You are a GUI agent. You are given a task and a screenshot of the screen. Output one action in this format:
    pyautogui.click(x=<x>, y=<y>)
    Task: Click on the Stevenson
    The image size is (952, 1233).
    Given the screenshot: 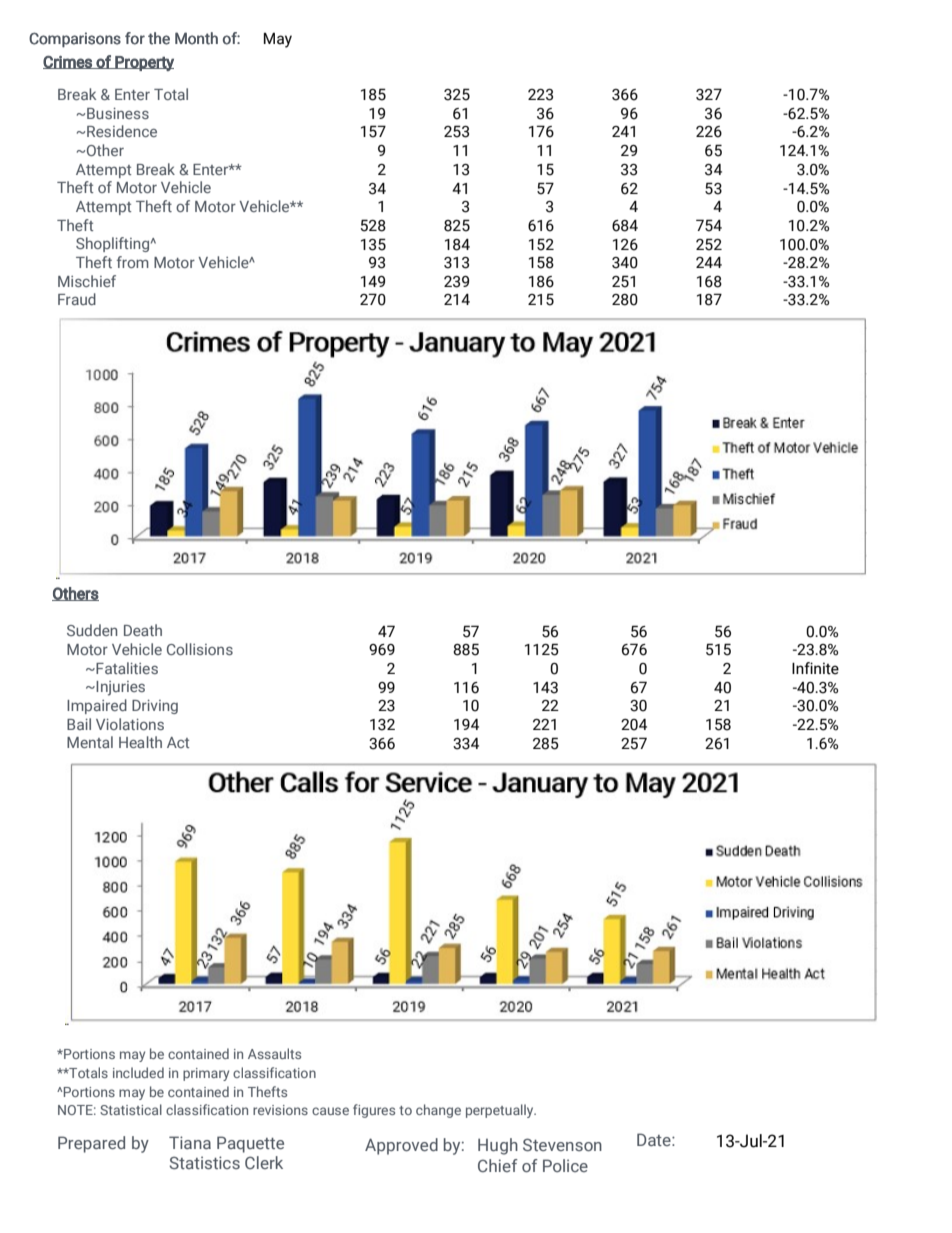 What is the action you would take?
    pyautogui.click(x=562, y=1144)
